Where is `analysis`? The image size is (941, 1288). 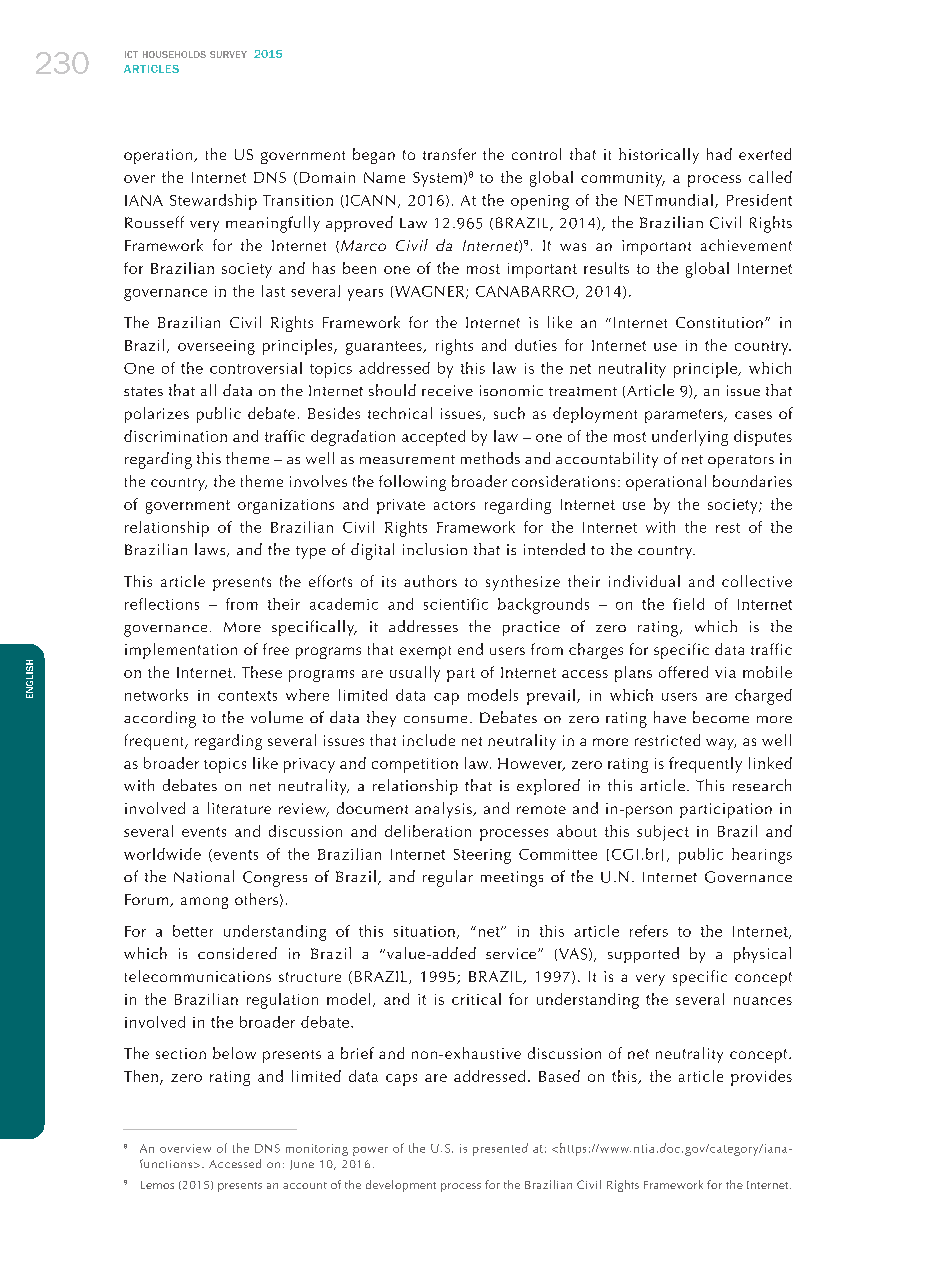
analysis is located at coordinates (444, 810).
